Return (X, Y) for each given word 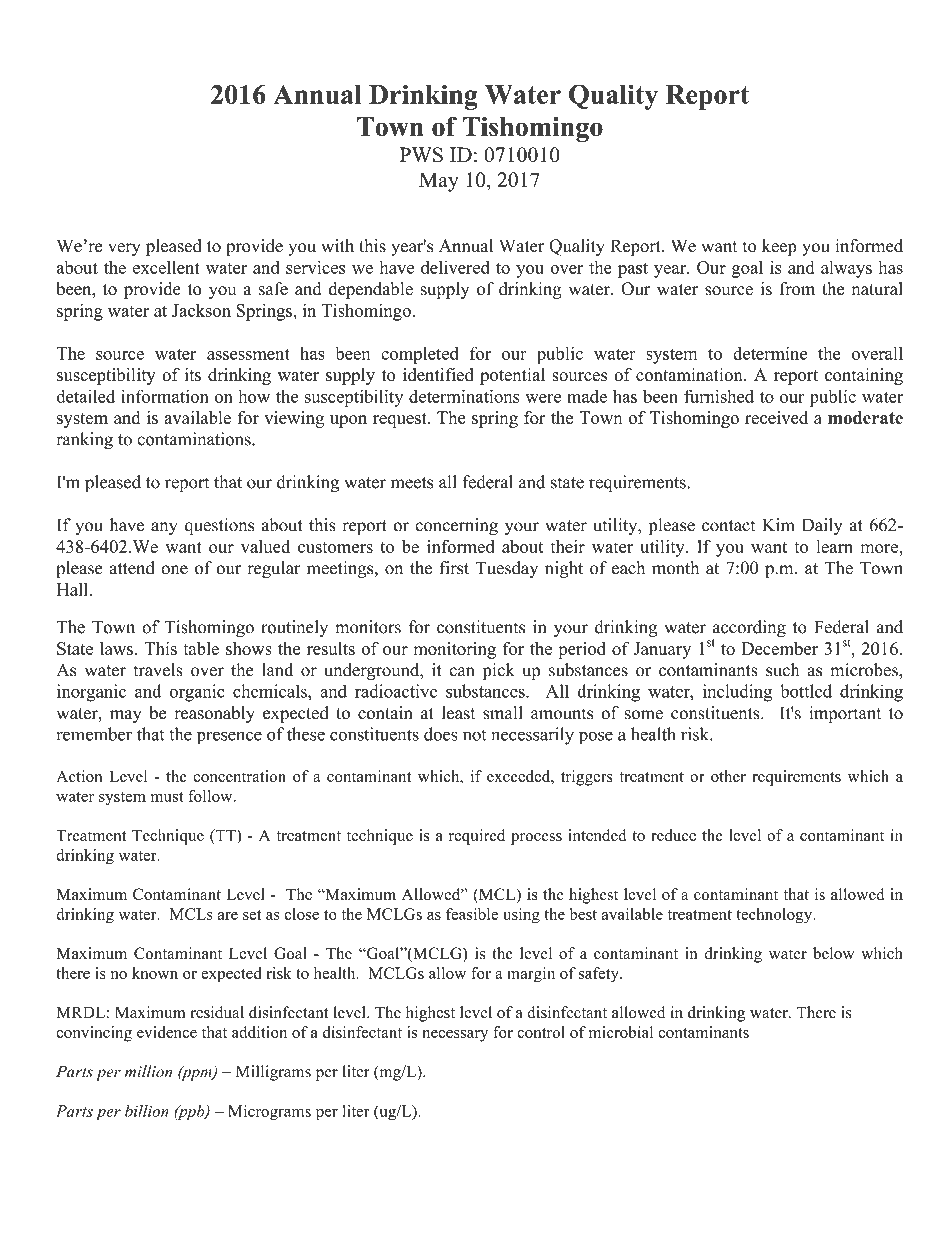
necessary (455, 1036)
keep (779, 247)
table (201, 648)
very (124, 249)
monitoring (455, 650)
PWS (421, 155)
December (780, 648)
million (148, 1071)
